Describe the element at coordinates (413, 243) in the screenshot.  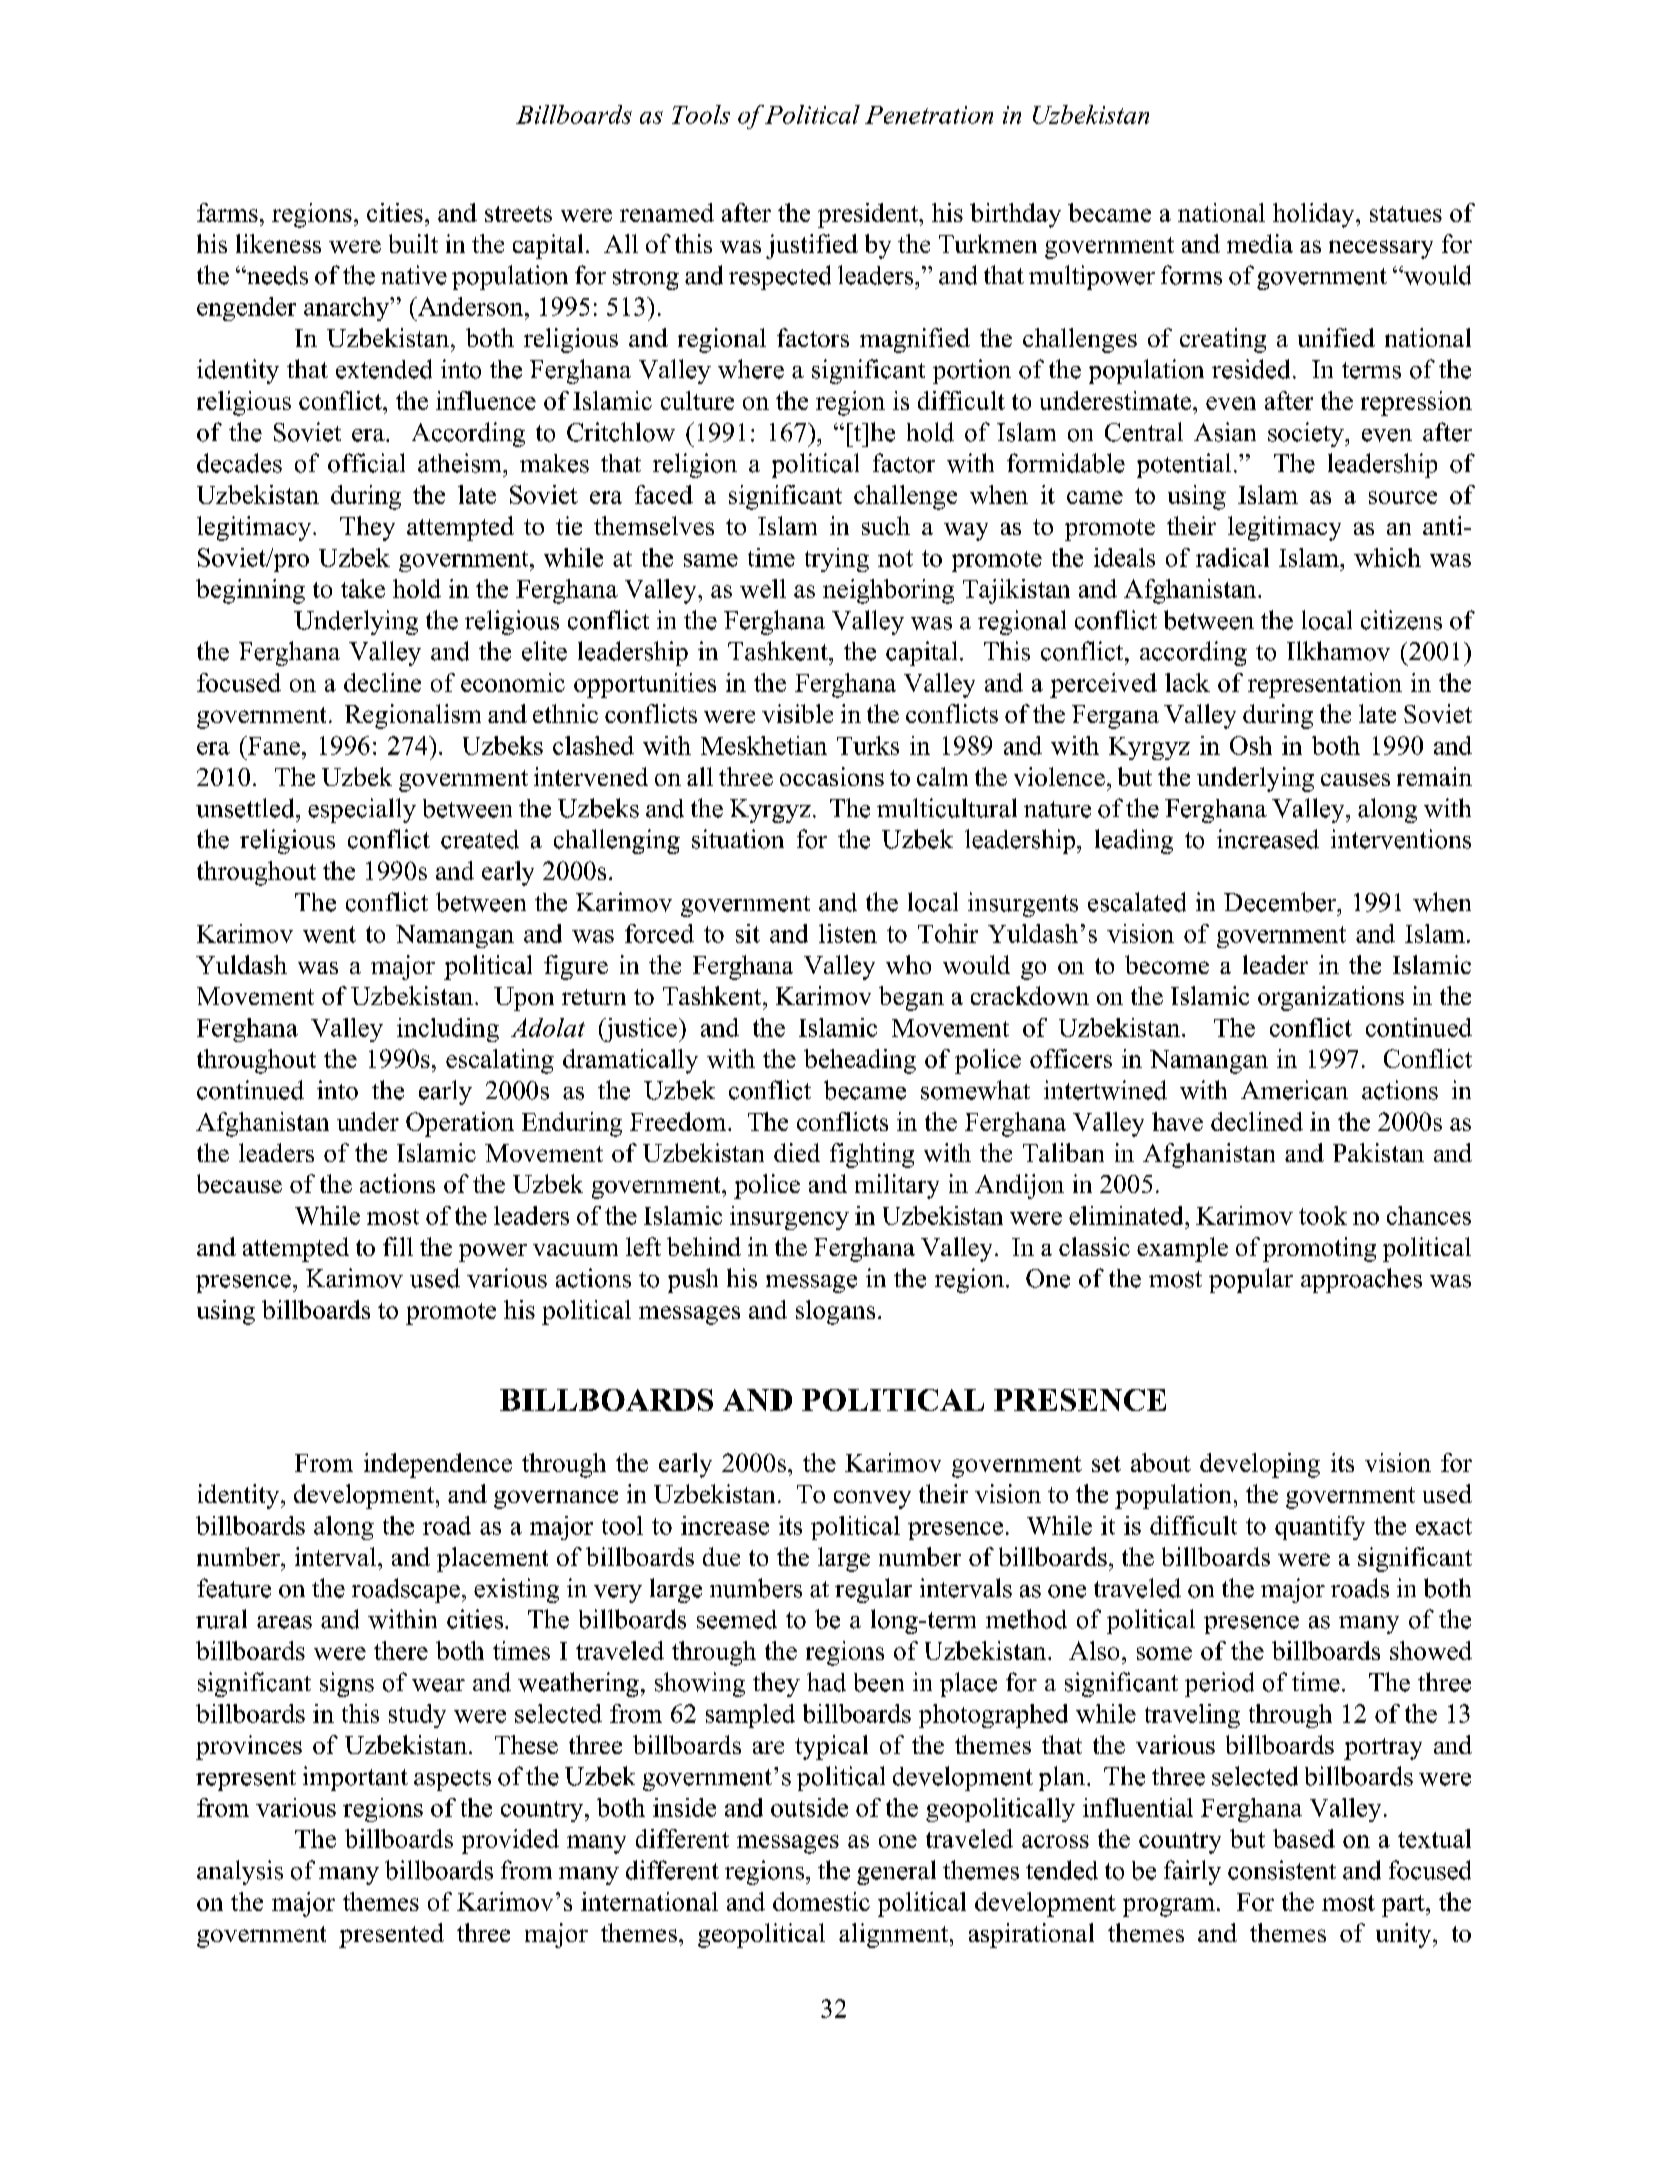
I see `built` at that location.
